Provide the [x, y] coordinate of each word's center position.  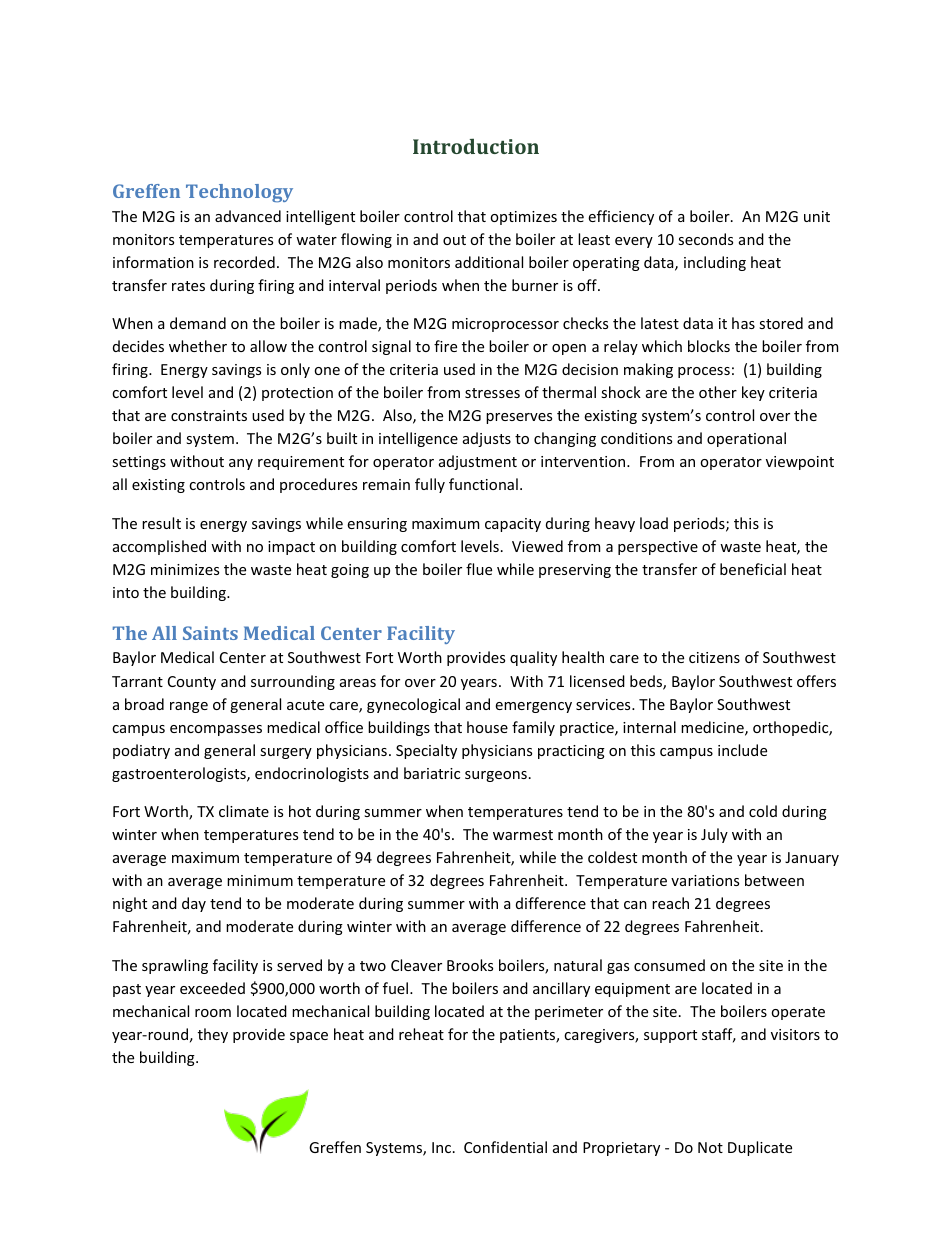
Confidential [505, 1147]
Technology [239, 193]
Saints [210, 633]
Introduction [476, 146]
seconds [705, 239]
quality [533, 658]
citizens [714, 657]
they [213, 1035]
